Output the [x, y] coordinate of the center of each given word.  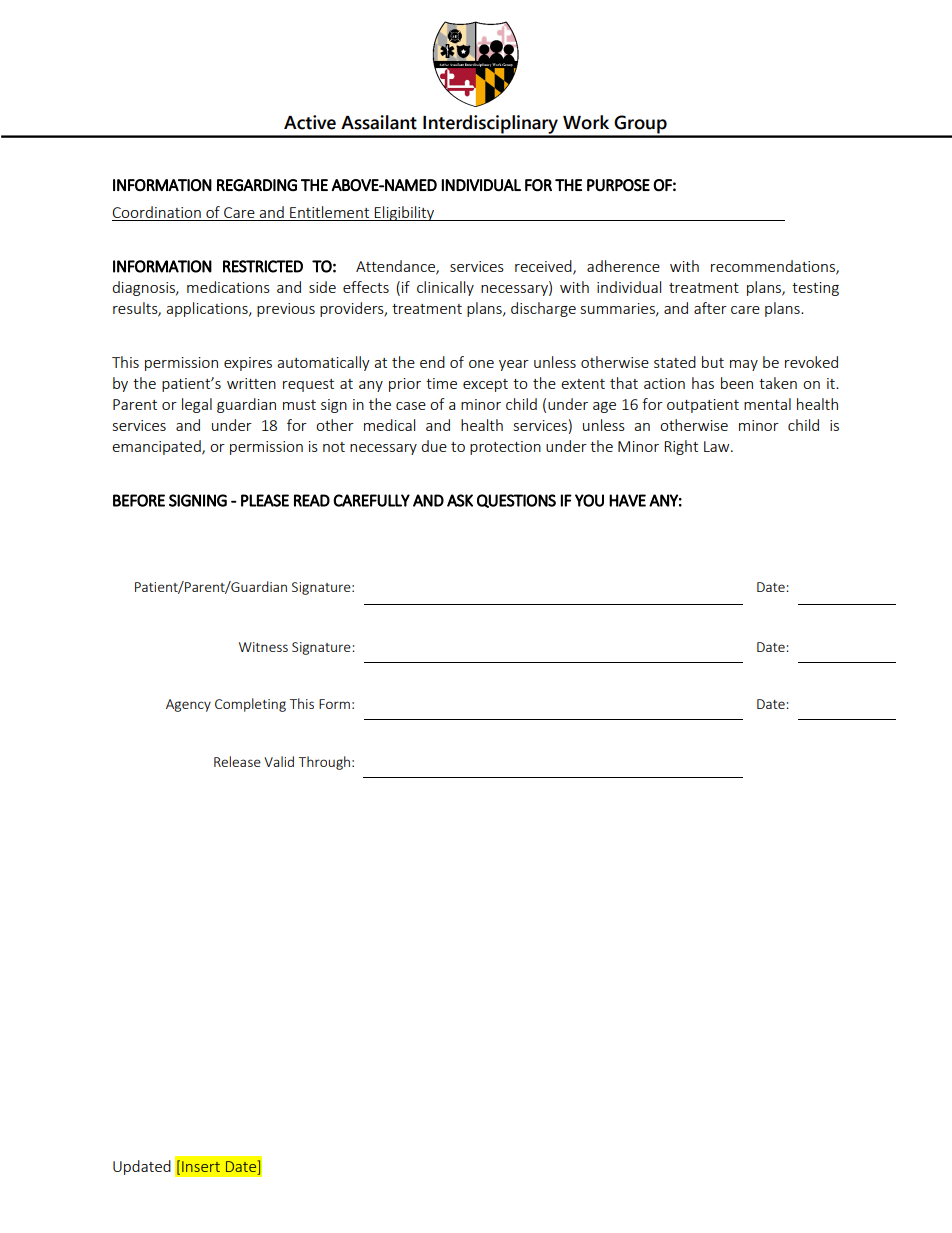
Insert [201, 1166]
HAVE [627, 500]
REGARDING [257, 185]
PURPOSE [618, 185]
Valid [279, 761]
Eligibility [405, 213]
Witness [263, 647]
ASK [460, 500]
